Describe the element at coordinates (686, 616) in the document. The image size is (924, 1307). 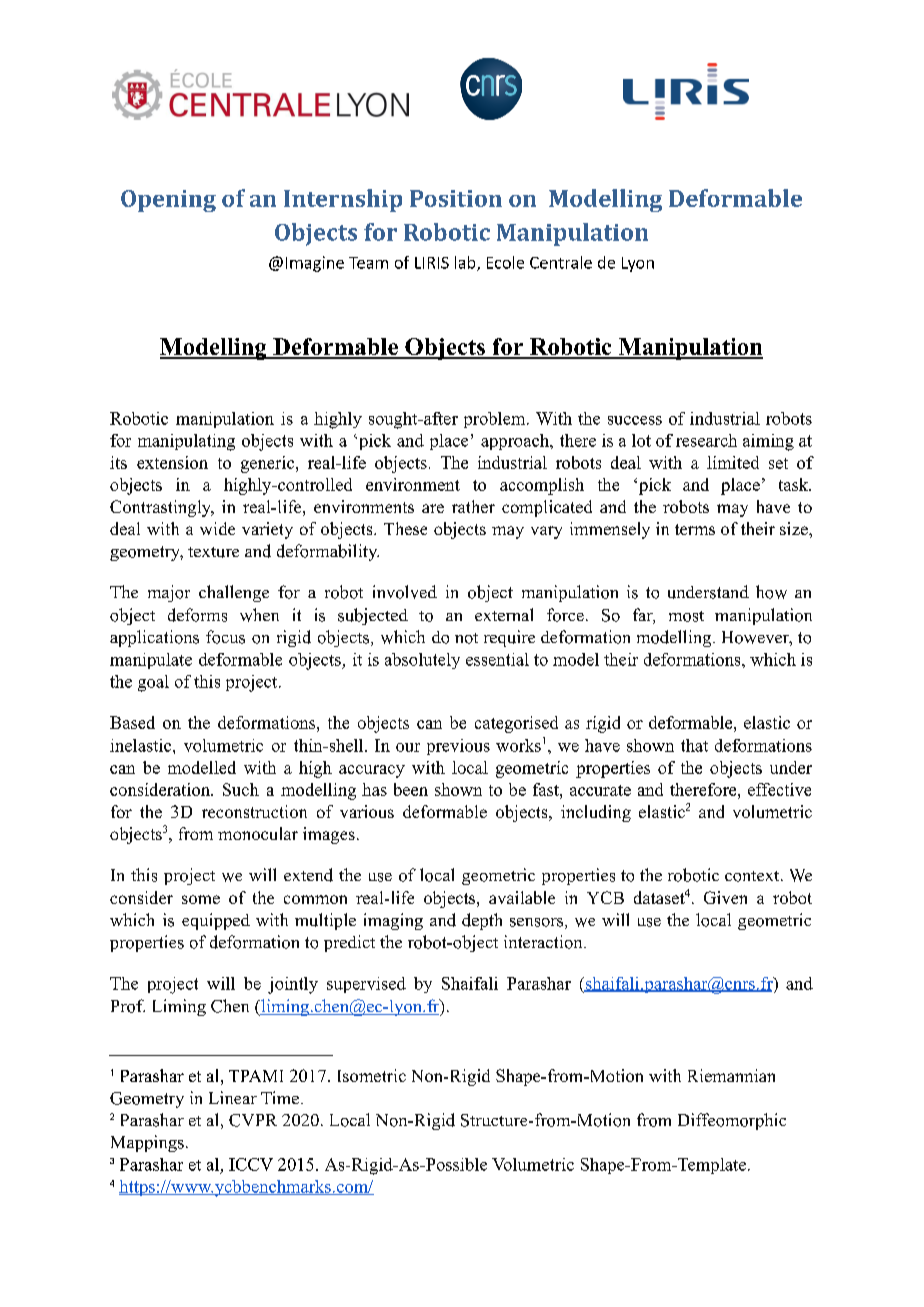
I see `most` at that location.
